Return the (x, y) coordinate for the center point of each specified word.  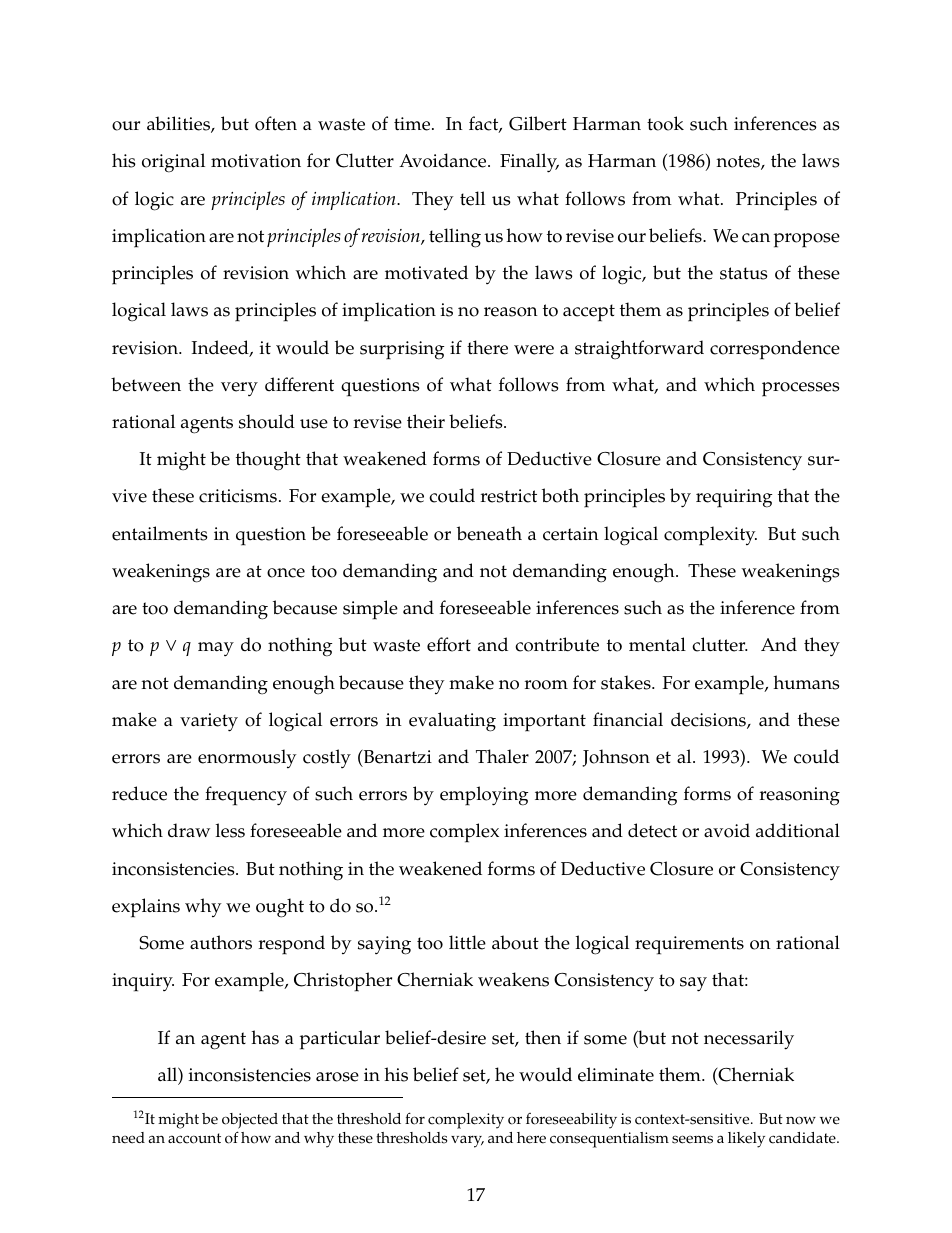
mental (657, 644)
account (194, 1138)
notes (739, 162)
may (216, 649)
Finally (529, 163)
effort (449, 644)
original (173, 163)
